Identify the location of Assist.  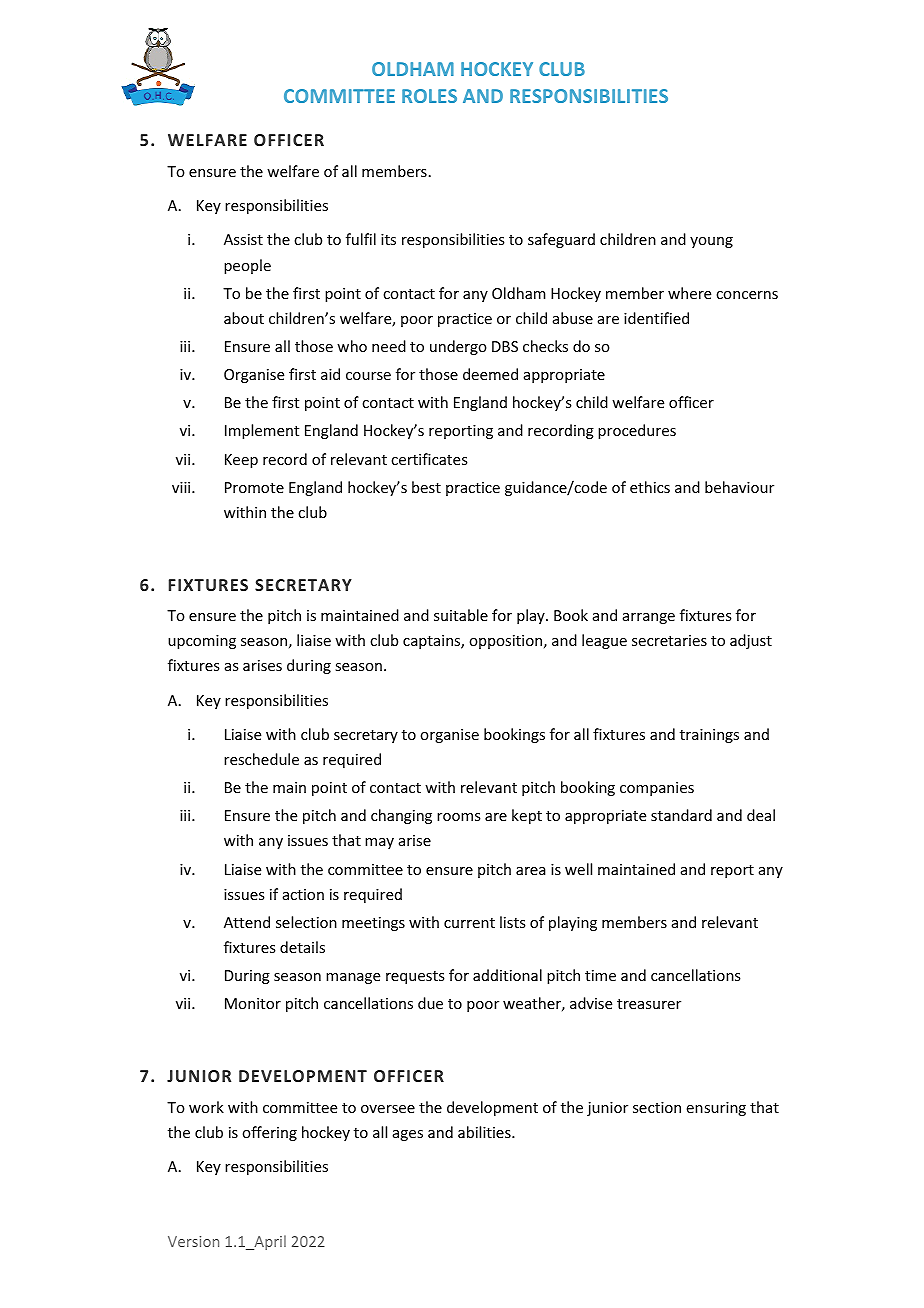
(243, 239).
